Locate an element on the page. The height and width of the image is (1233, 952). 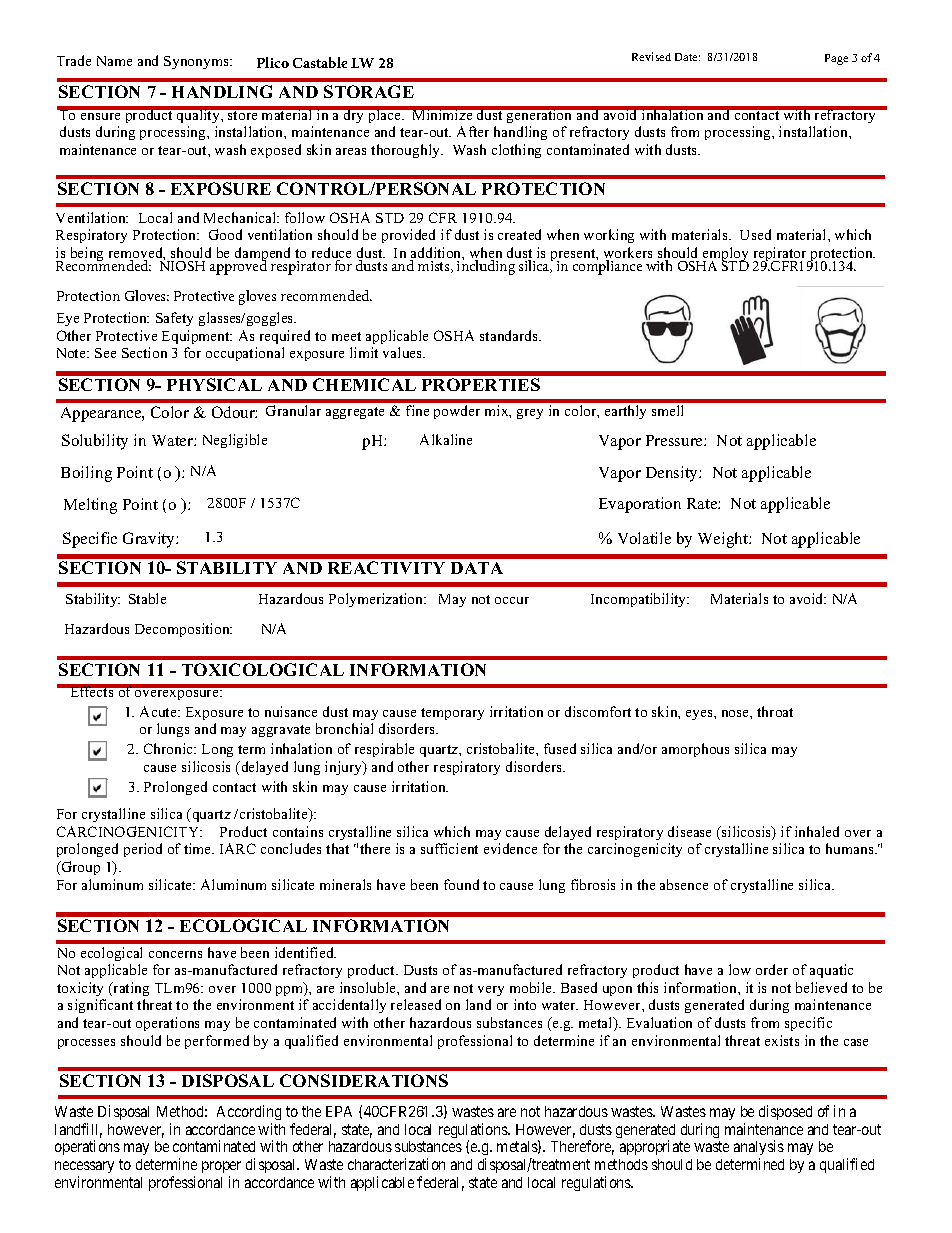
occur is located at coordinates (512, 600).
